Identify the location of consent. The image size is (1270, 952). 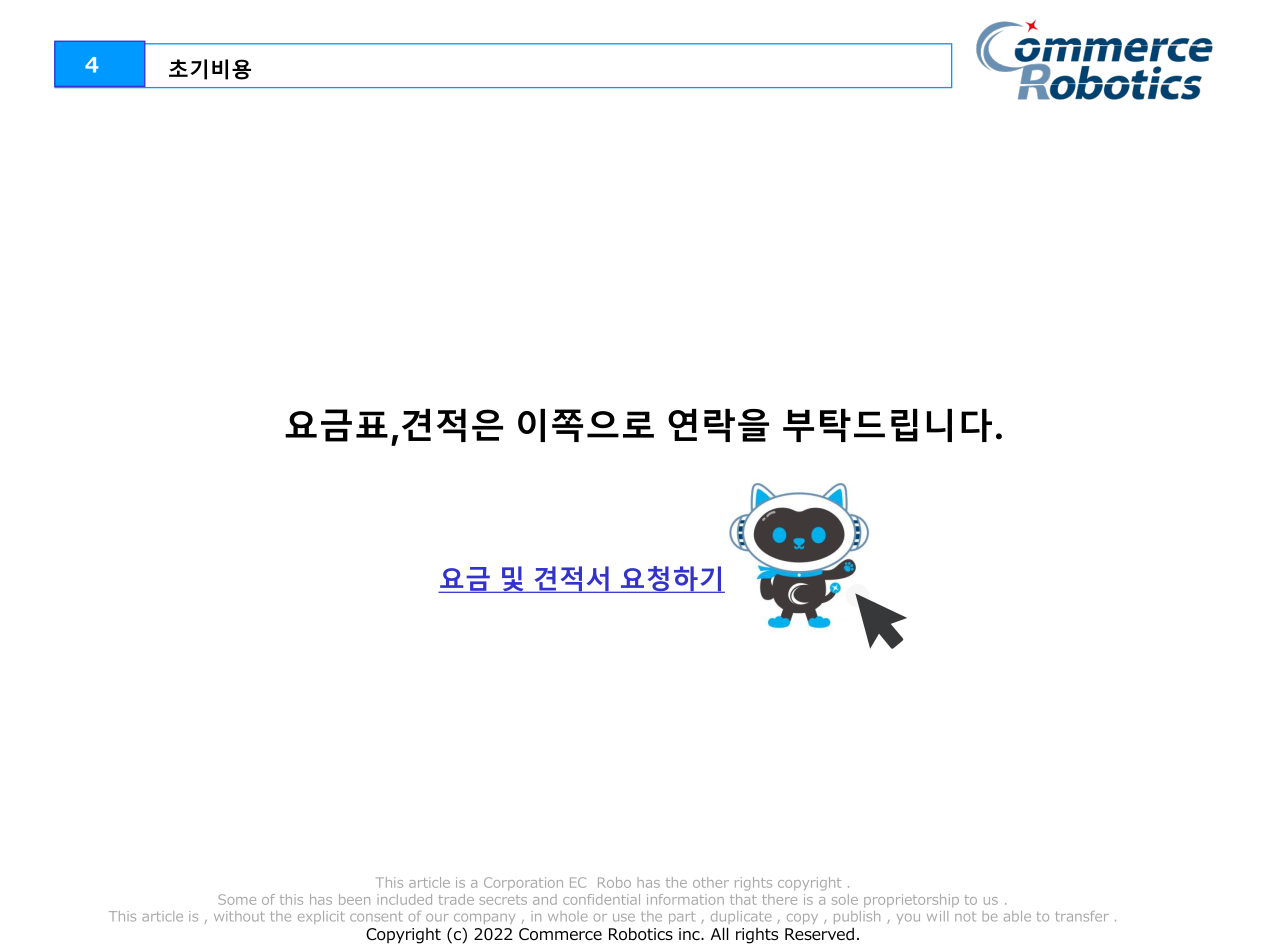
(376, 916).
